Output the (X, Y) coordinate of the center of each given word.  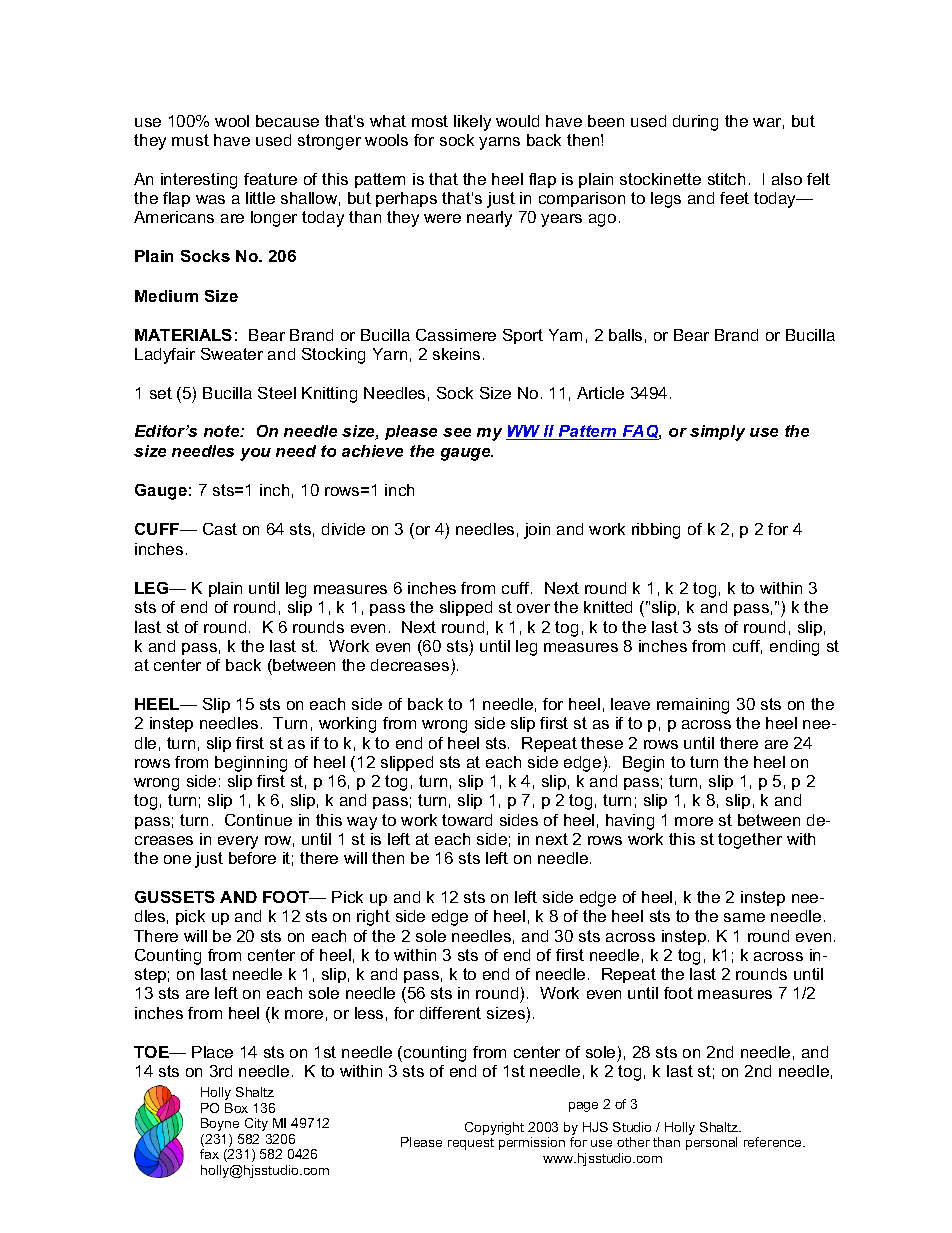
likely (472, 123)
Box (236, 1108)
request (471, 1144)
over (533, 608)
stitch (726, 179)
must (190, 140)
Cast (220, 529)
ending (794, 648)
